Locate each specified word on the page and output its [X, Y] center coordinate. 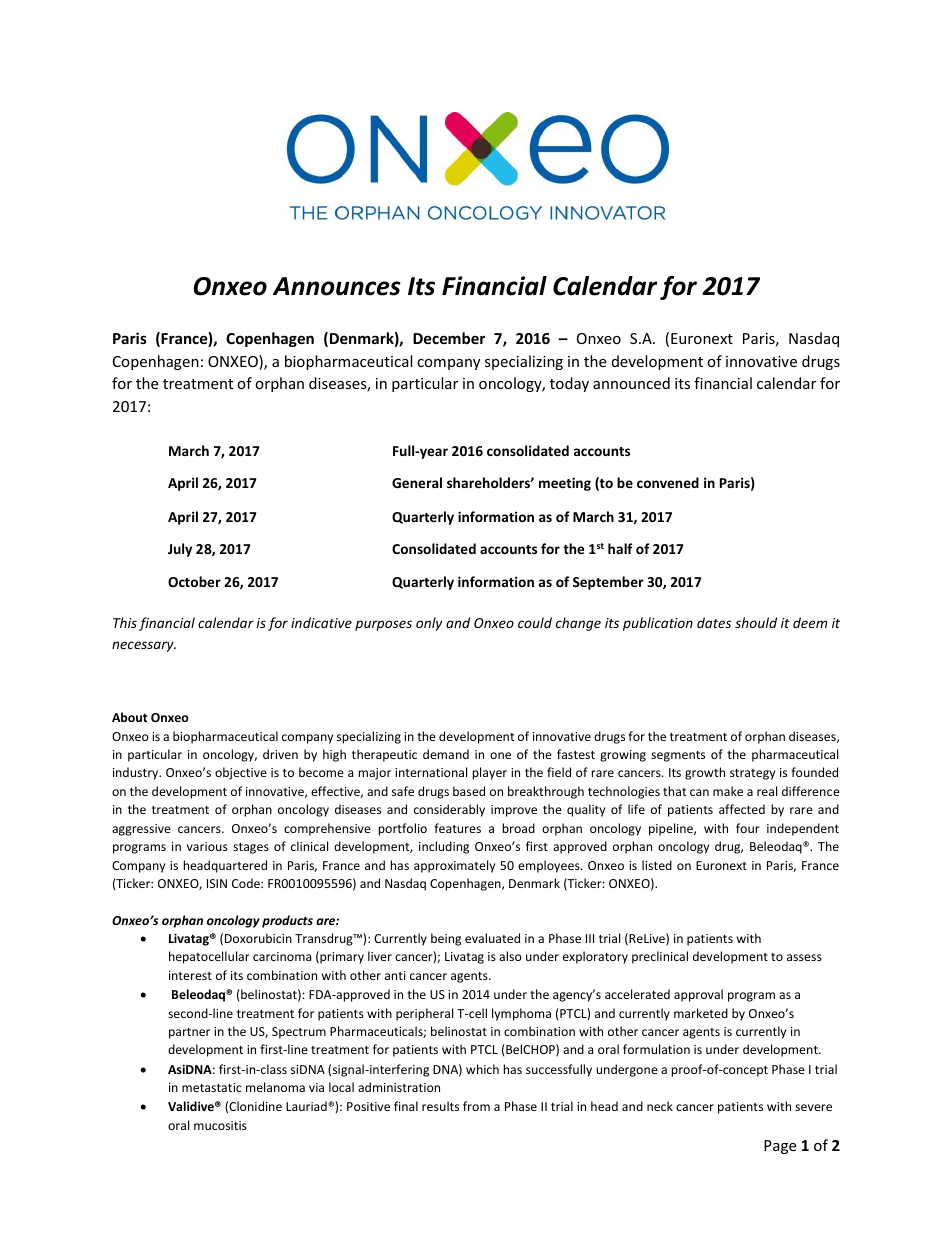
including [444, 847]
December [449, 338]
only [429, 624]
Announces [337, 286]
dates [714, 622]
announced [631, 383]
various [207, 846]
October [194, 581]
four [748, 828]
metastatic [211, 1087]
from [476, 1106]
